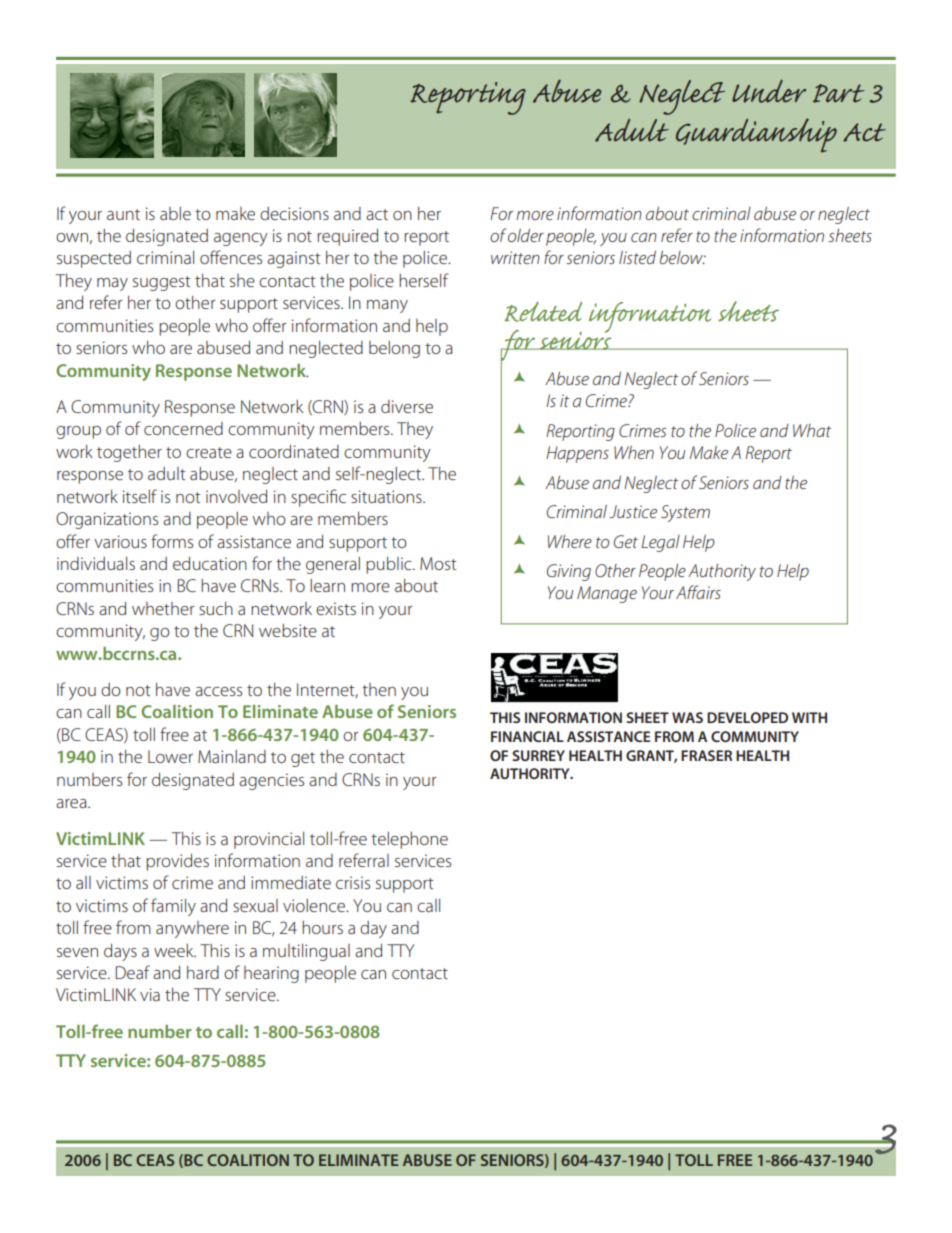 The image size is (952, 1233). What do you see at coordinates (637, 257) in the image?
I see `listed` at bounding box center [637, 257].
